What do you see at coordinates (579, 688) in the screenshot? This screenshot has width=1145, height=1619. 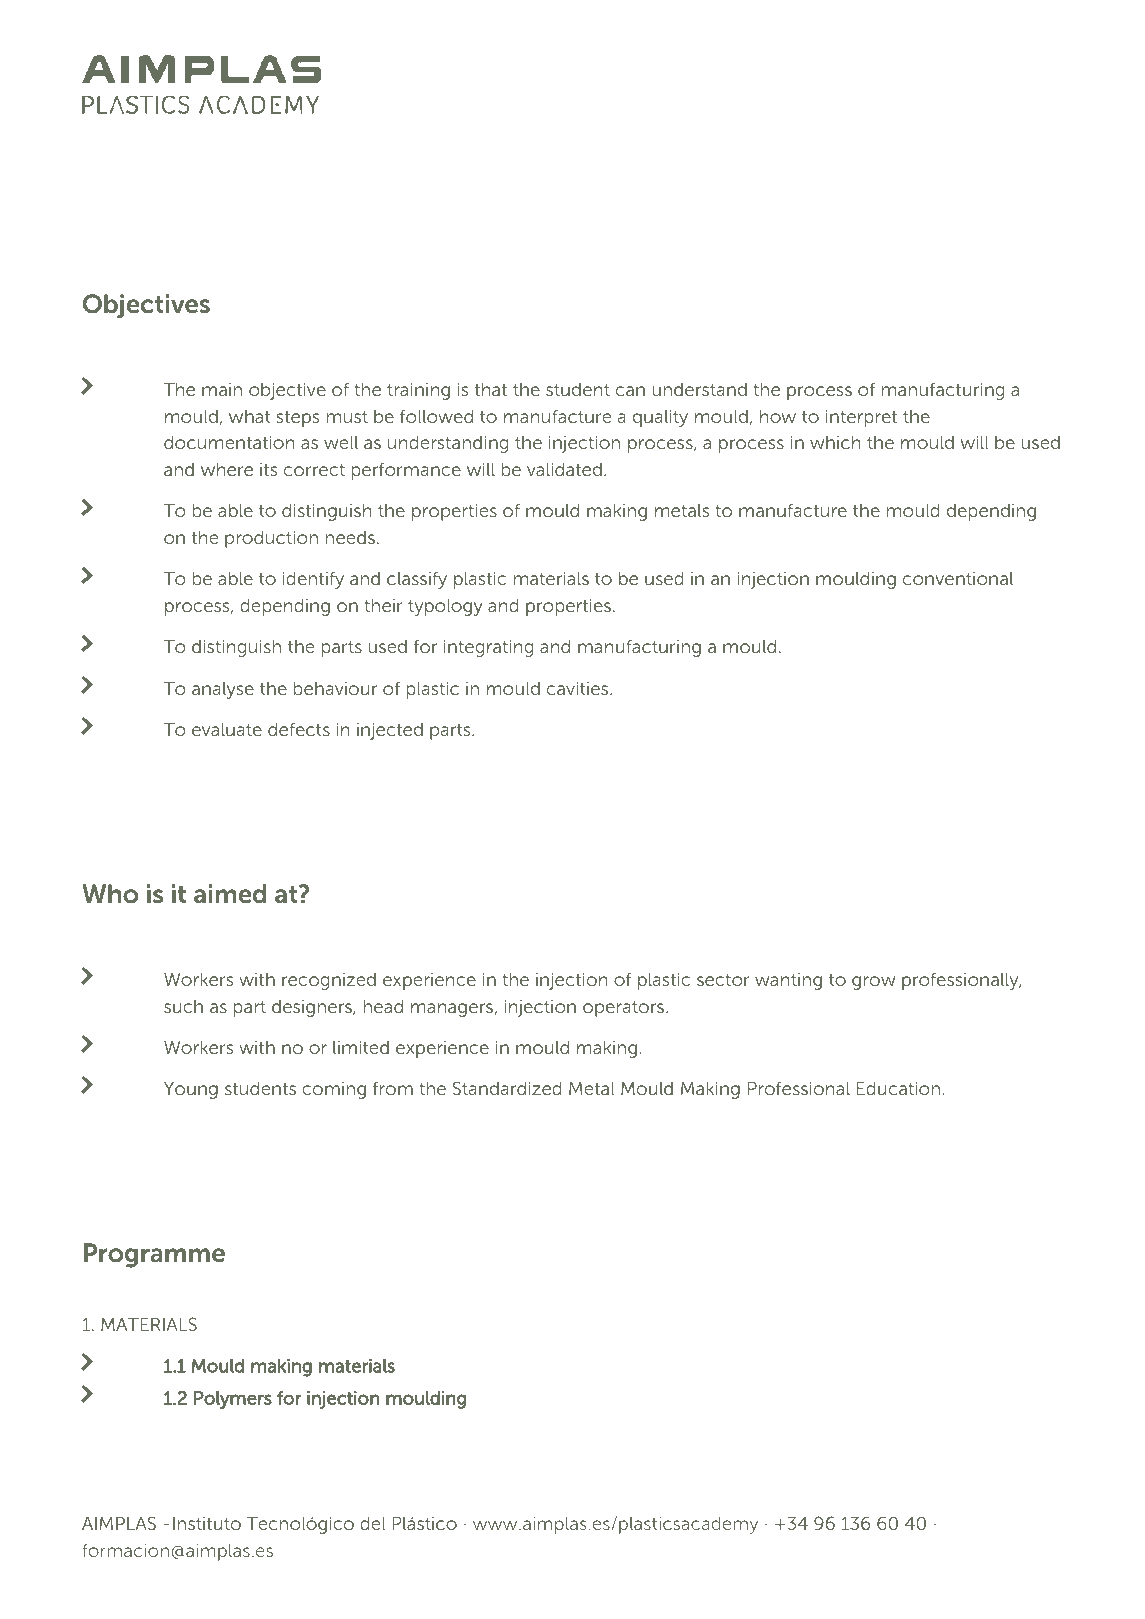 I see `cavities` at bounding box center [579, 688].
